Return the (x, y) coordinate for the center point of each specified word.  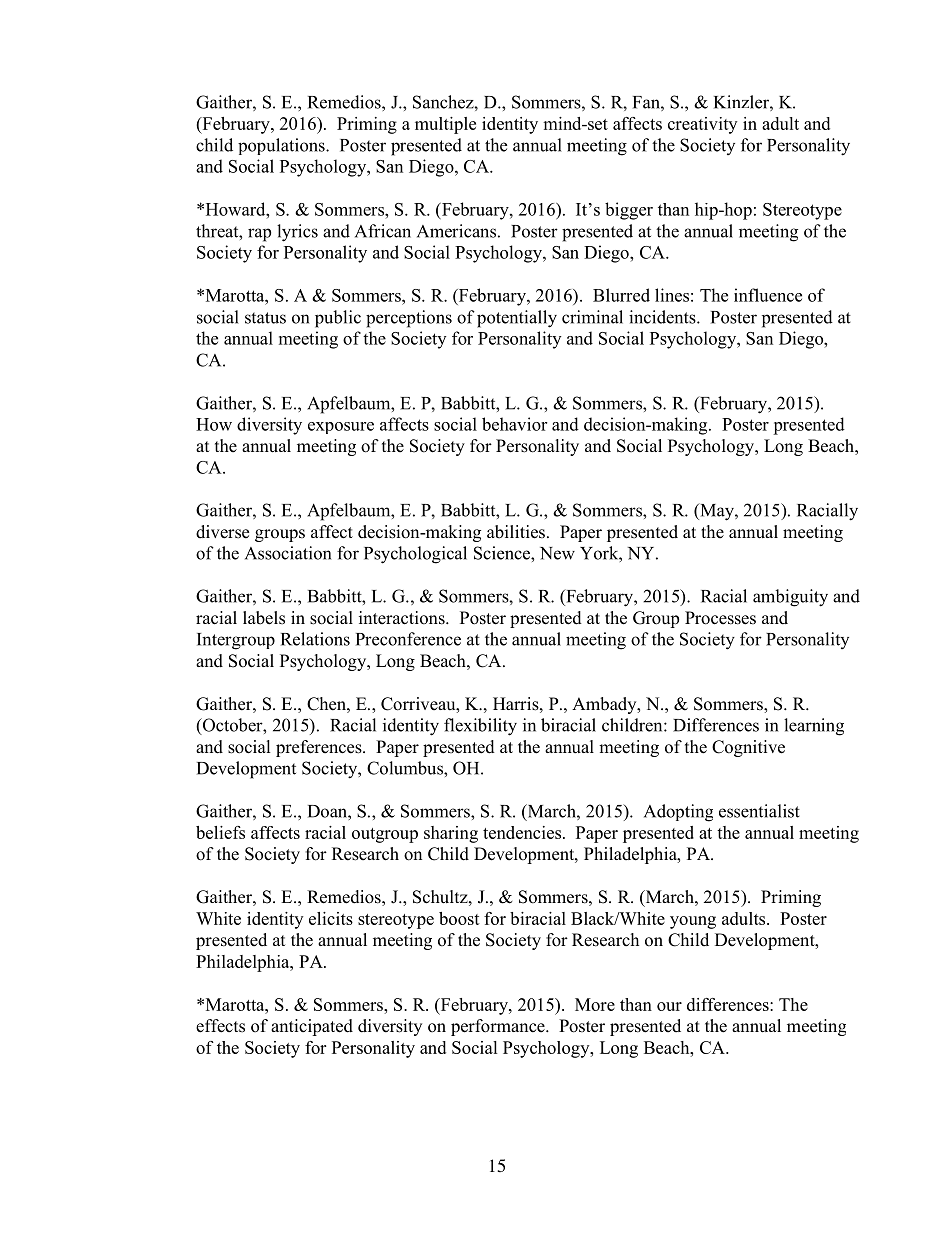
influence (768, 295)
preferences (320, 748)
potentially (517, 319)
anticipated (312, 1027)
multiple (445, 125)
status (265, 318)
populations (282, 146)
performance (499, 1027)
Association (288, 553)
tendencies (522, 832)
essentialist (759, 811)
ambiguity (790, 598)
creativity (702, 125)
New (557, 553)
